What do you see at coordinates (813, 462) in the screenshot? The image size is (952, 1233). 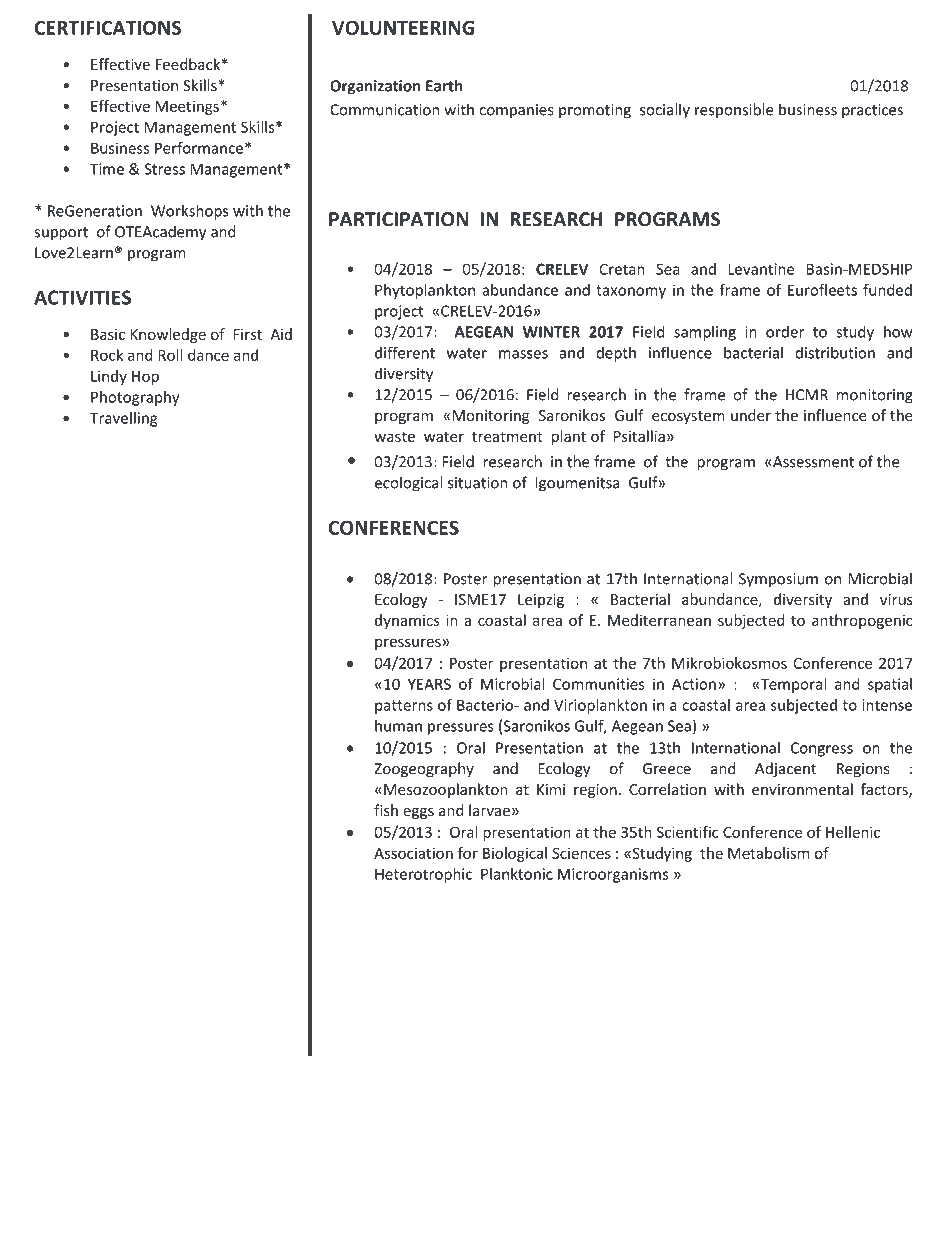 I see `Assessment` at bounding box center [813, 462].
